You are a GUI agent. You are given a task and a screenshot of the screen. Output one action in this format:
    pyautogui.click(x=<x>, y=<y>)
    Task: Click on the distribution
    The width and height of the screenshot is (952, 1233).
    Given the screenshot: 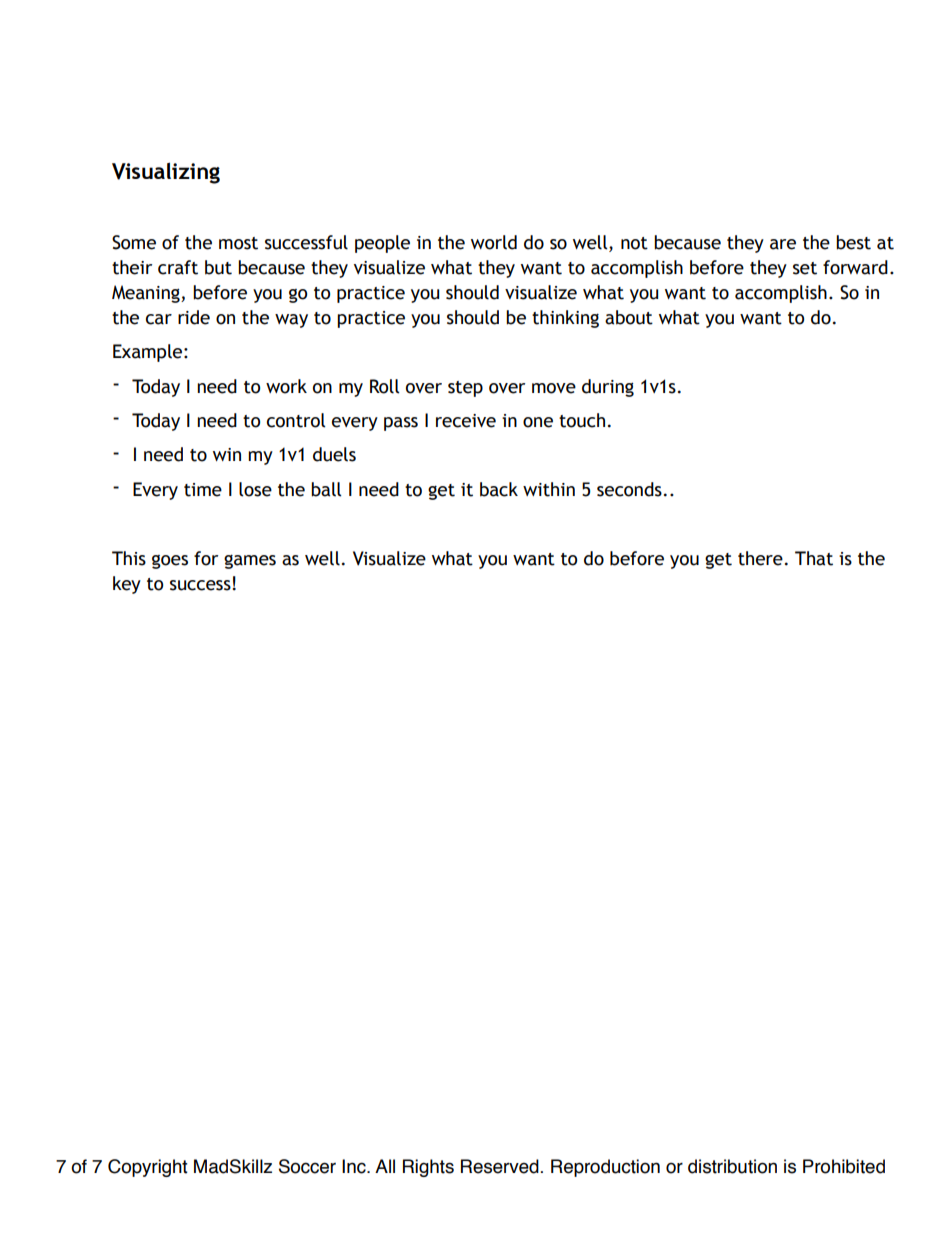 What is the action you would take?
    pyautogui.click(x=732, y=1166)
